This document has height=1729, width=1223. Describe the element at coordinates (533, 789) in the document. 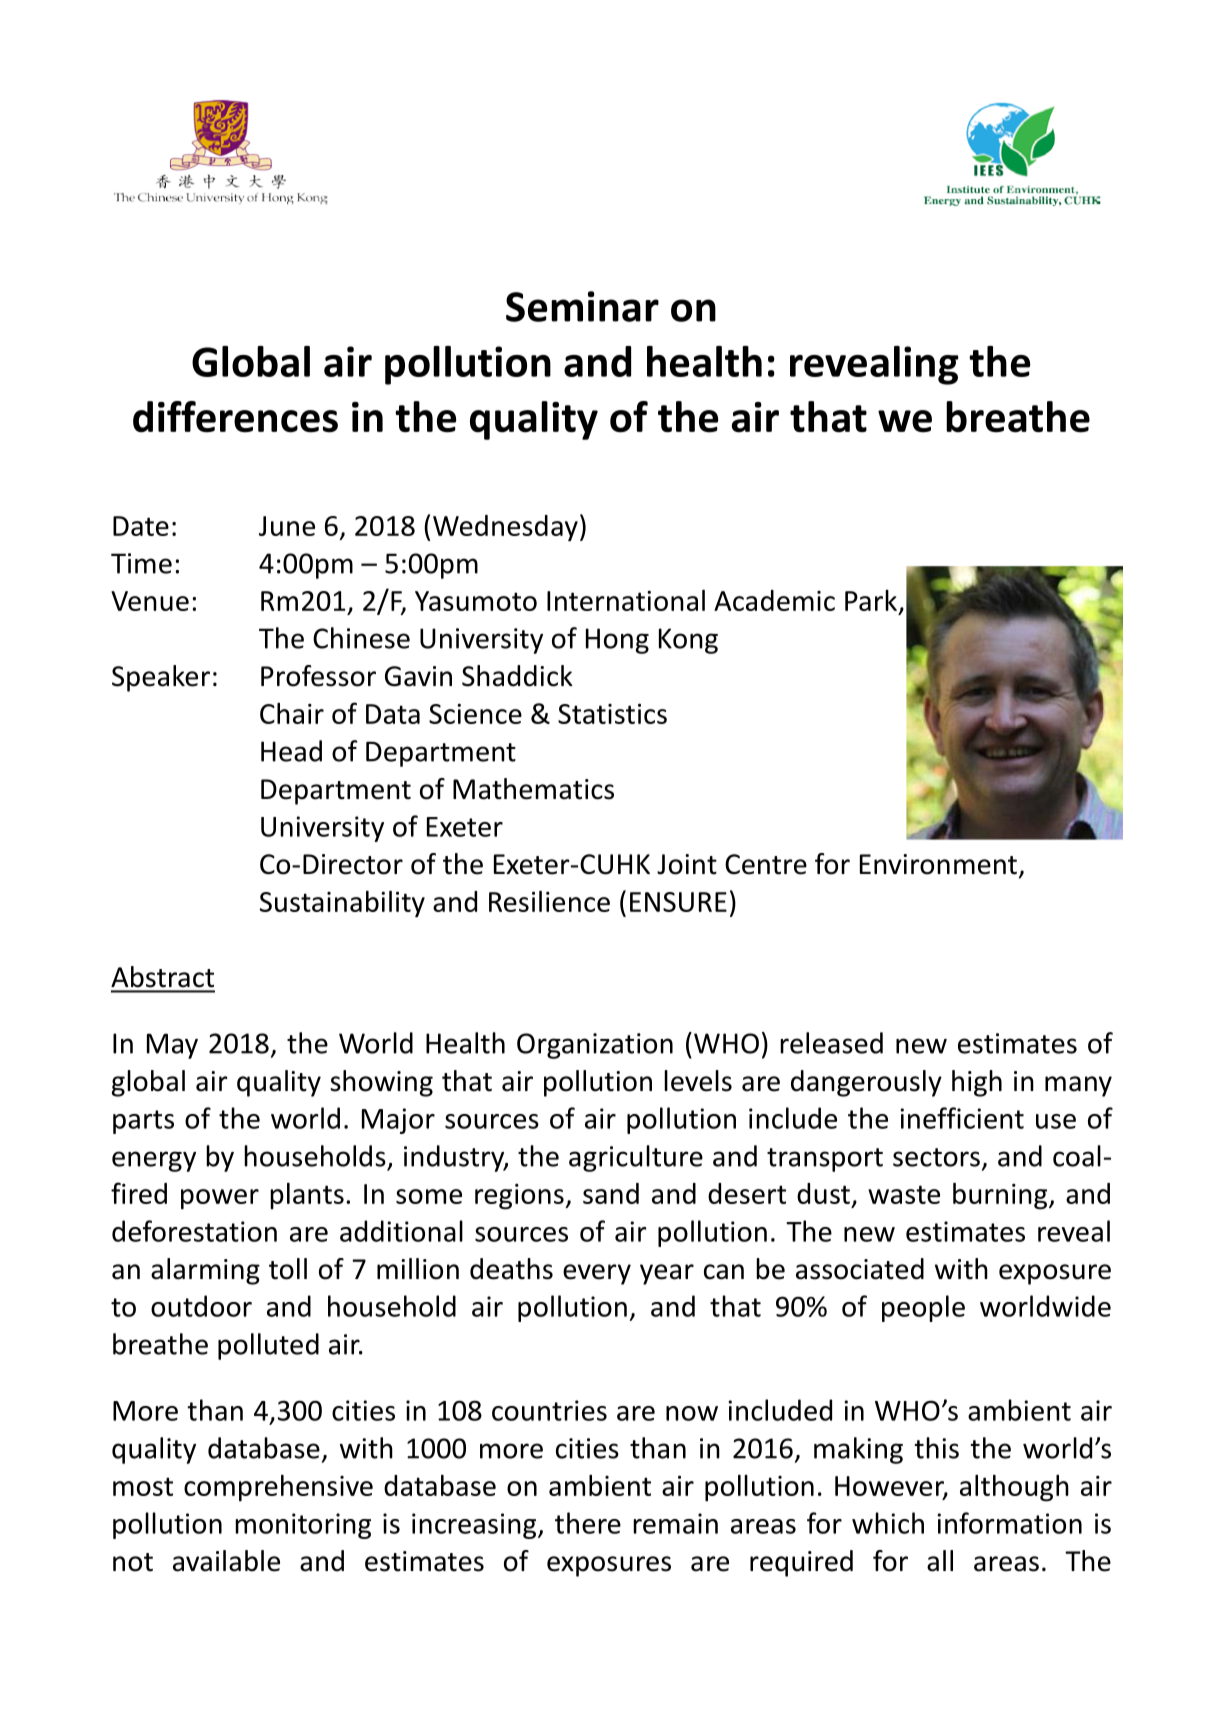

I see `Mathematics` at that location.
